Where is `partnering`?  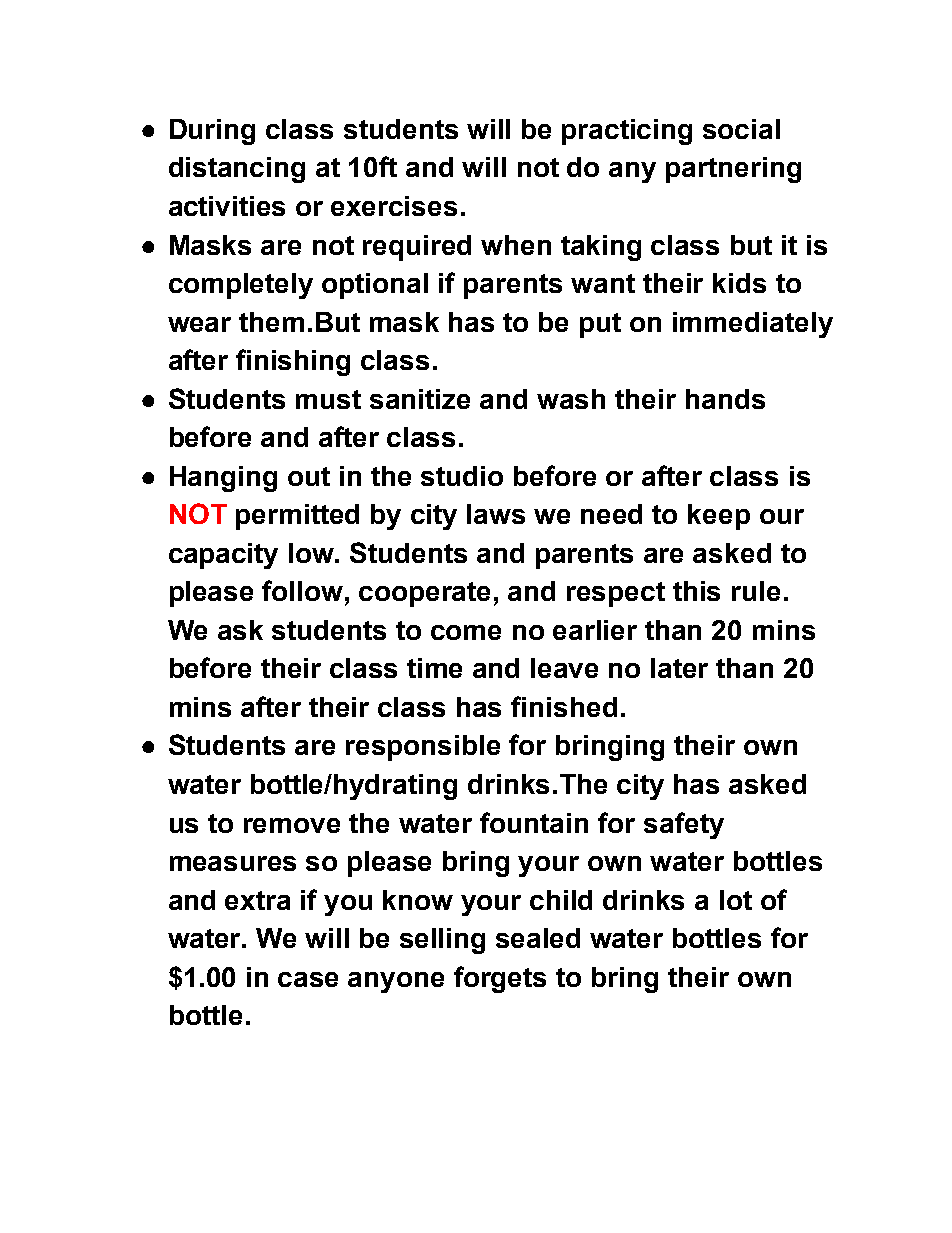 partnering is located at coordinates (733, 170).
